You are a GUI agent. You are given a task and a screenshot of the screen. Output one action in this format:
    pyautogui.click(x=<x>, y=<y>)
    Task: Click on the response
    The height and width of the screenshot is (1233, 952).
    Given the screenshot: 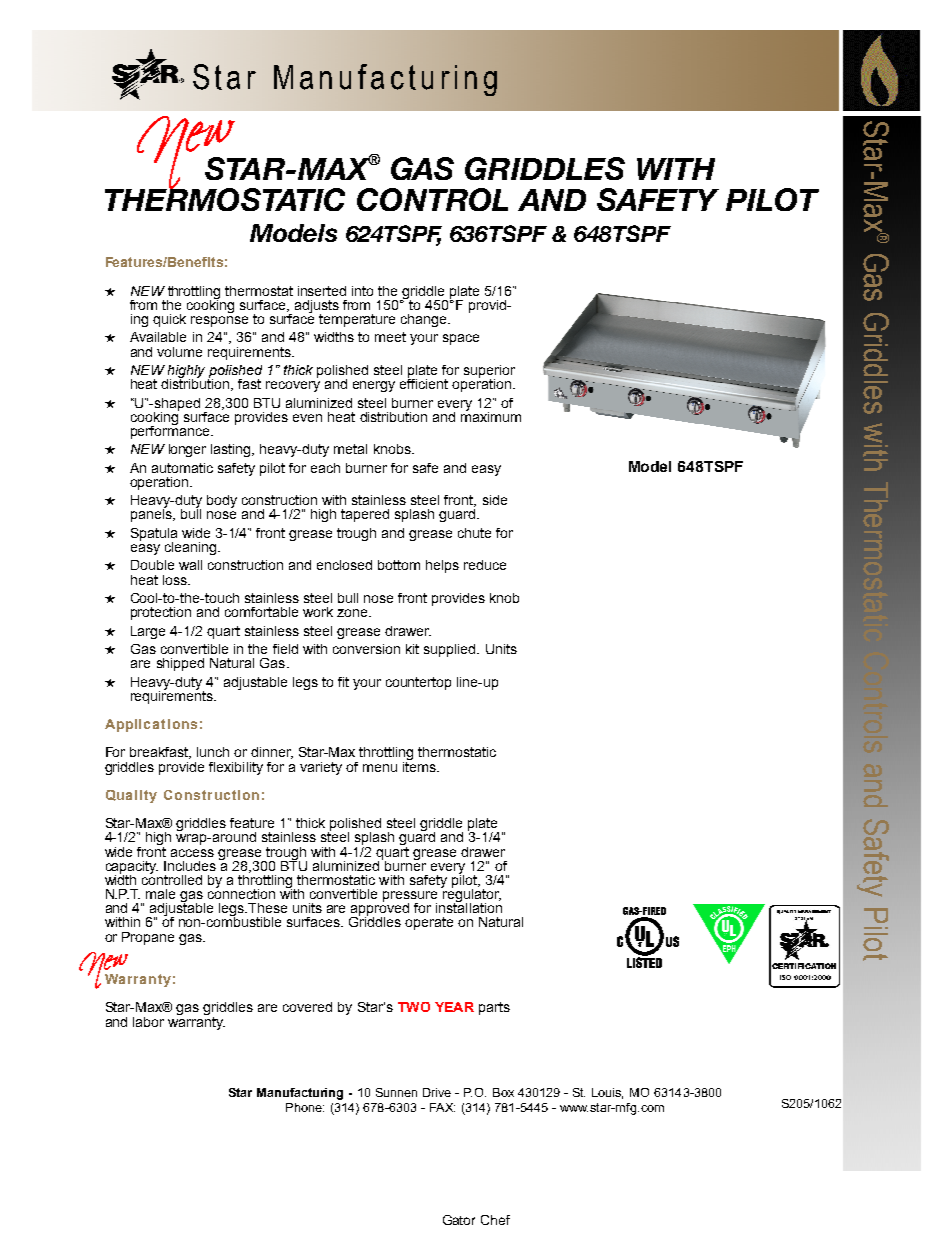 What is the action you would take?
    pyautogui.click(x=219, y=321)
